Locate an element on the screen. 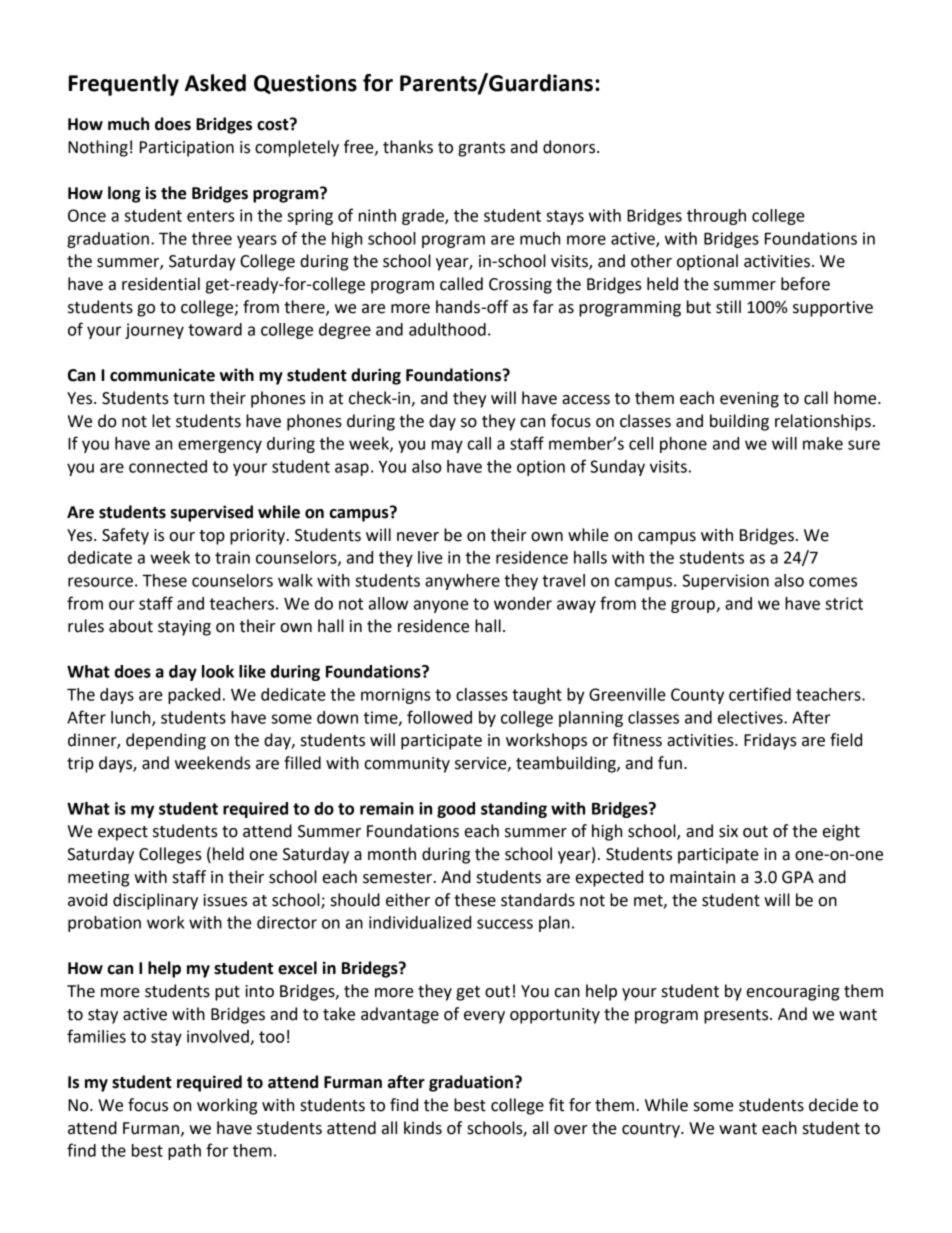 This screenshot has width=952, height=1233. kinds is located at coordinates (423, 1128).
